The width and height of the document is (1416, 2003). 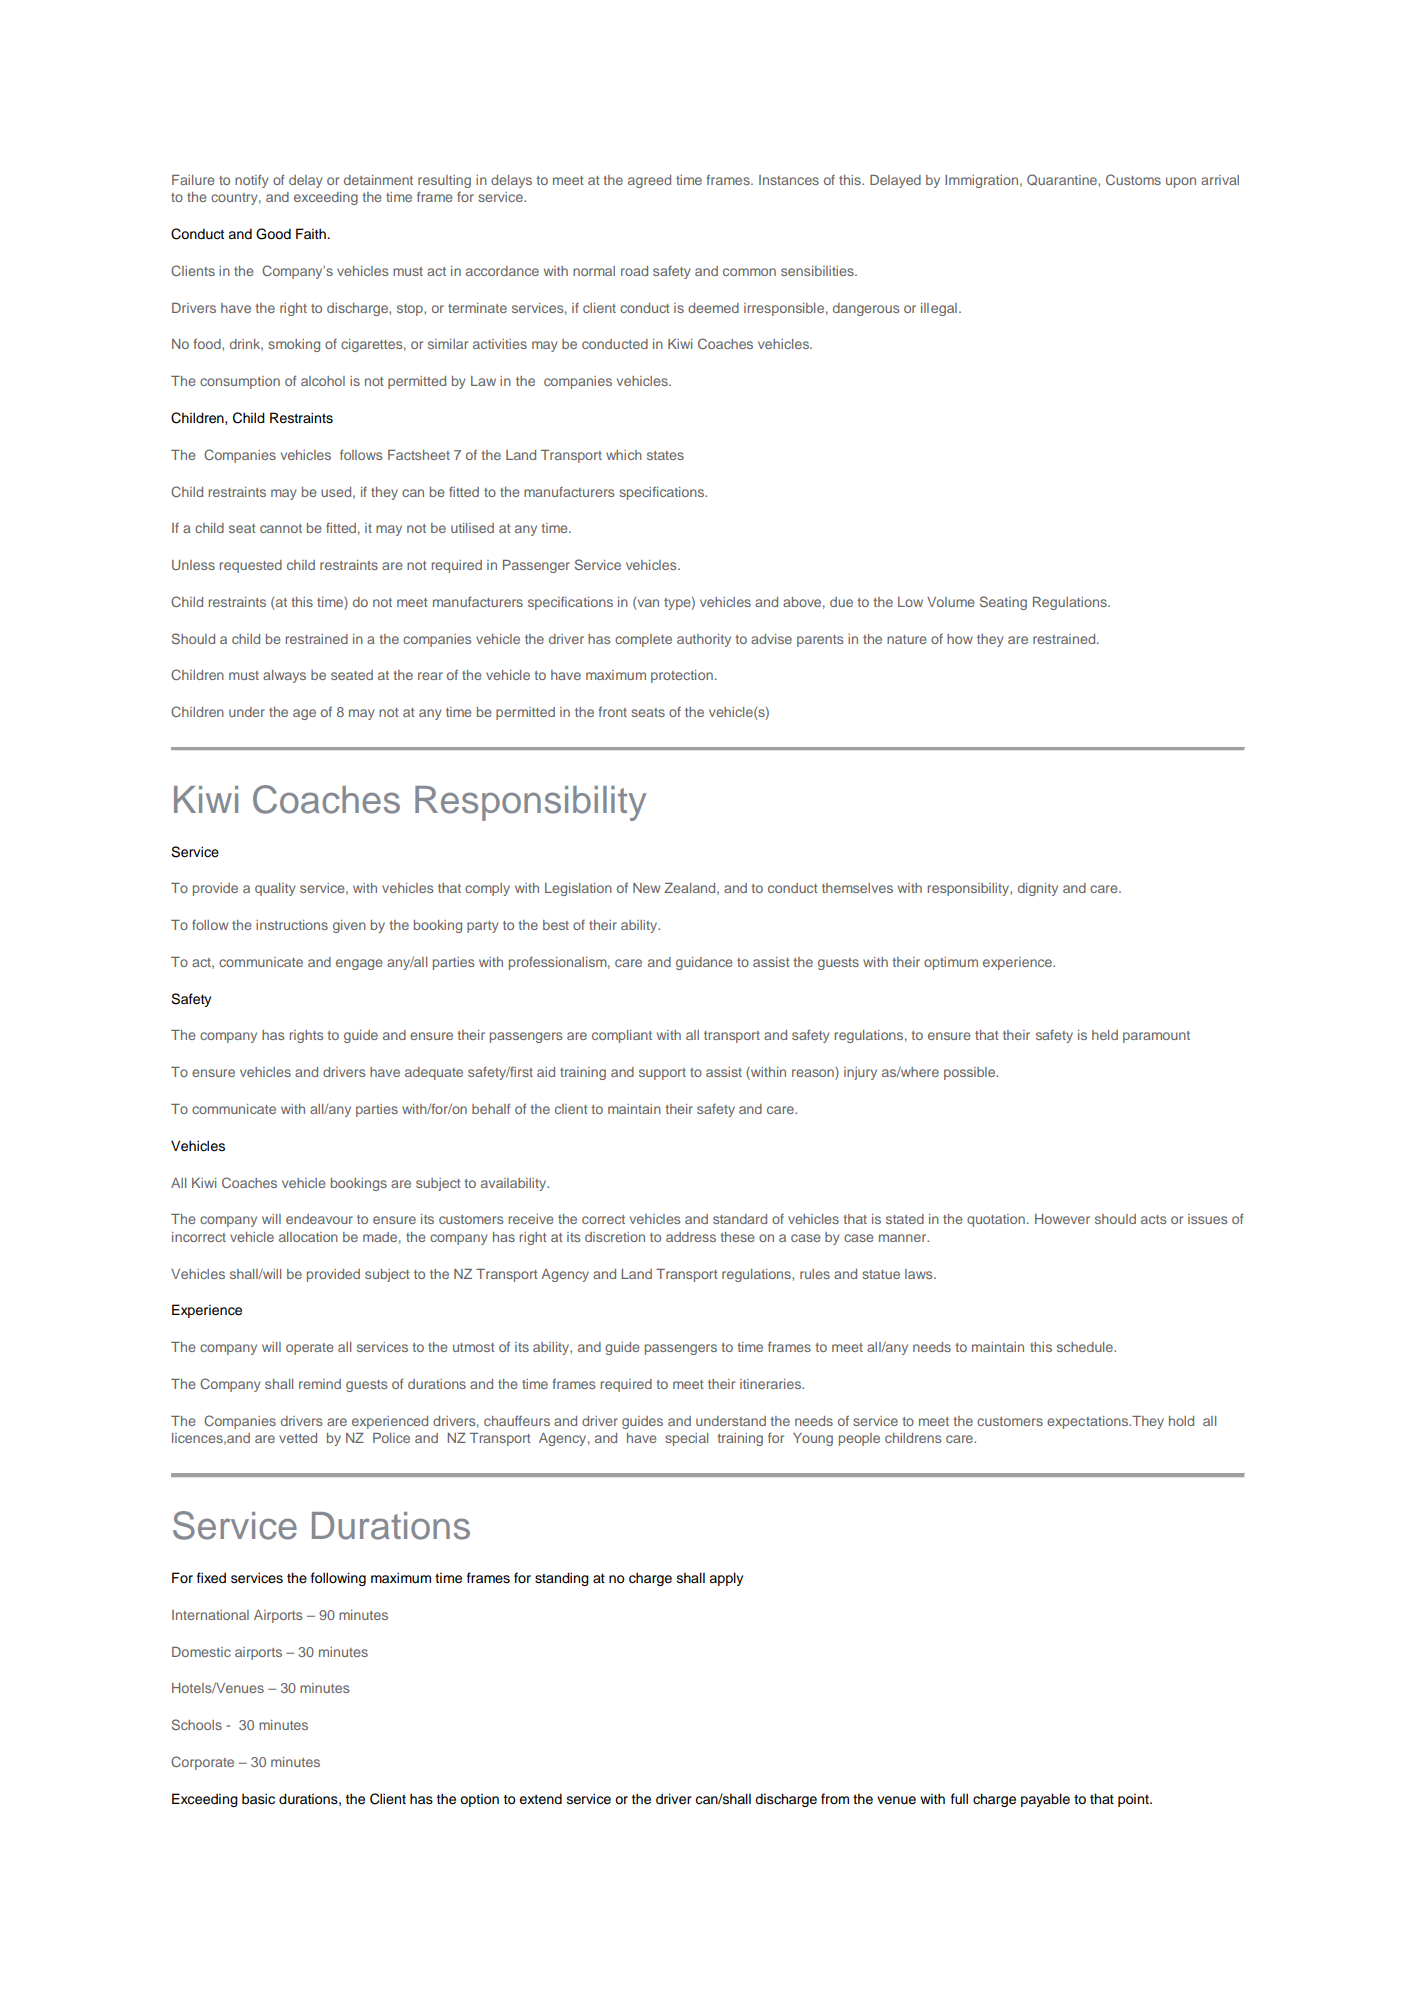 I want to click on Quarantine, so click(x=1063, y=180).
